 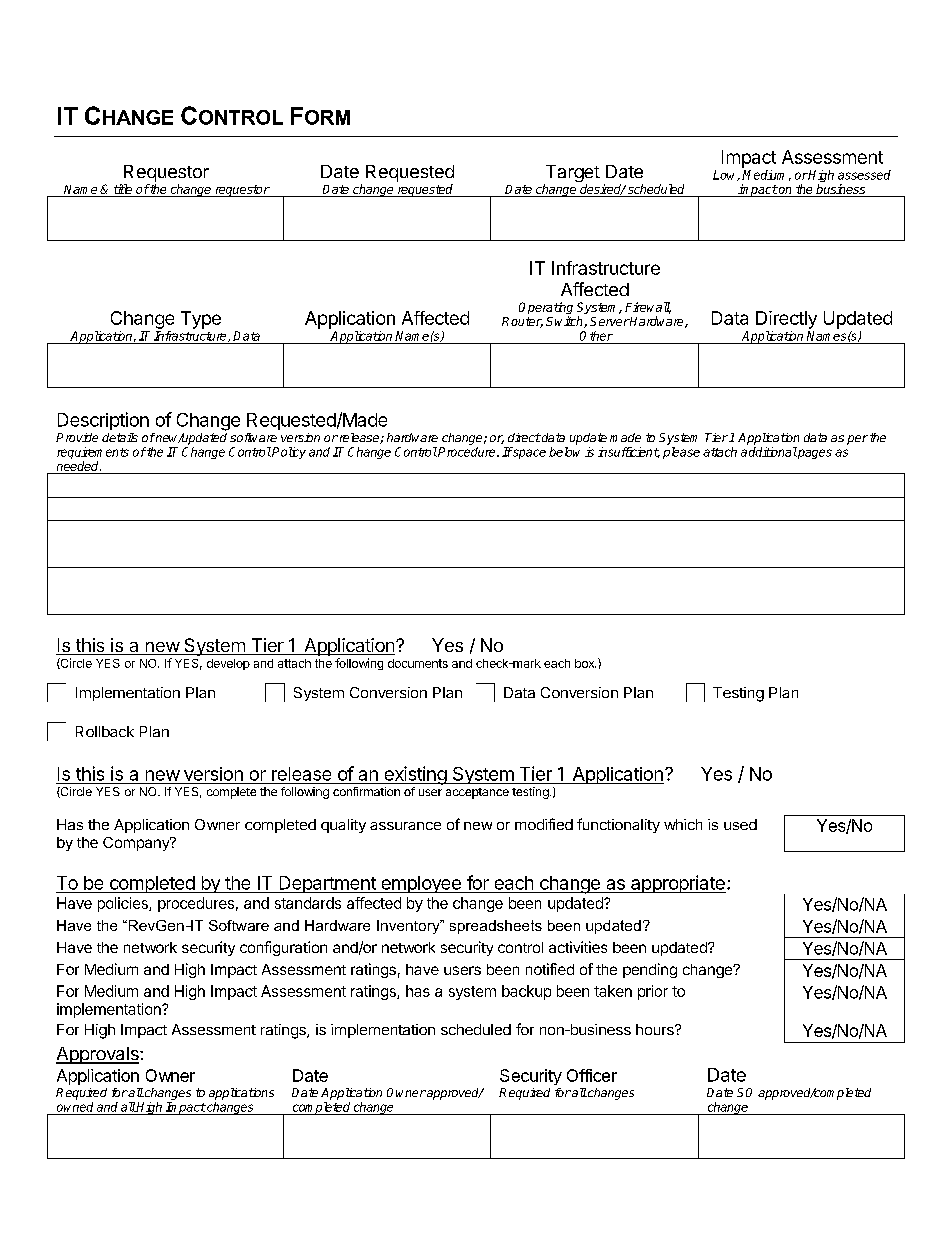 I want to click on title, so click(x=123, y=189).
